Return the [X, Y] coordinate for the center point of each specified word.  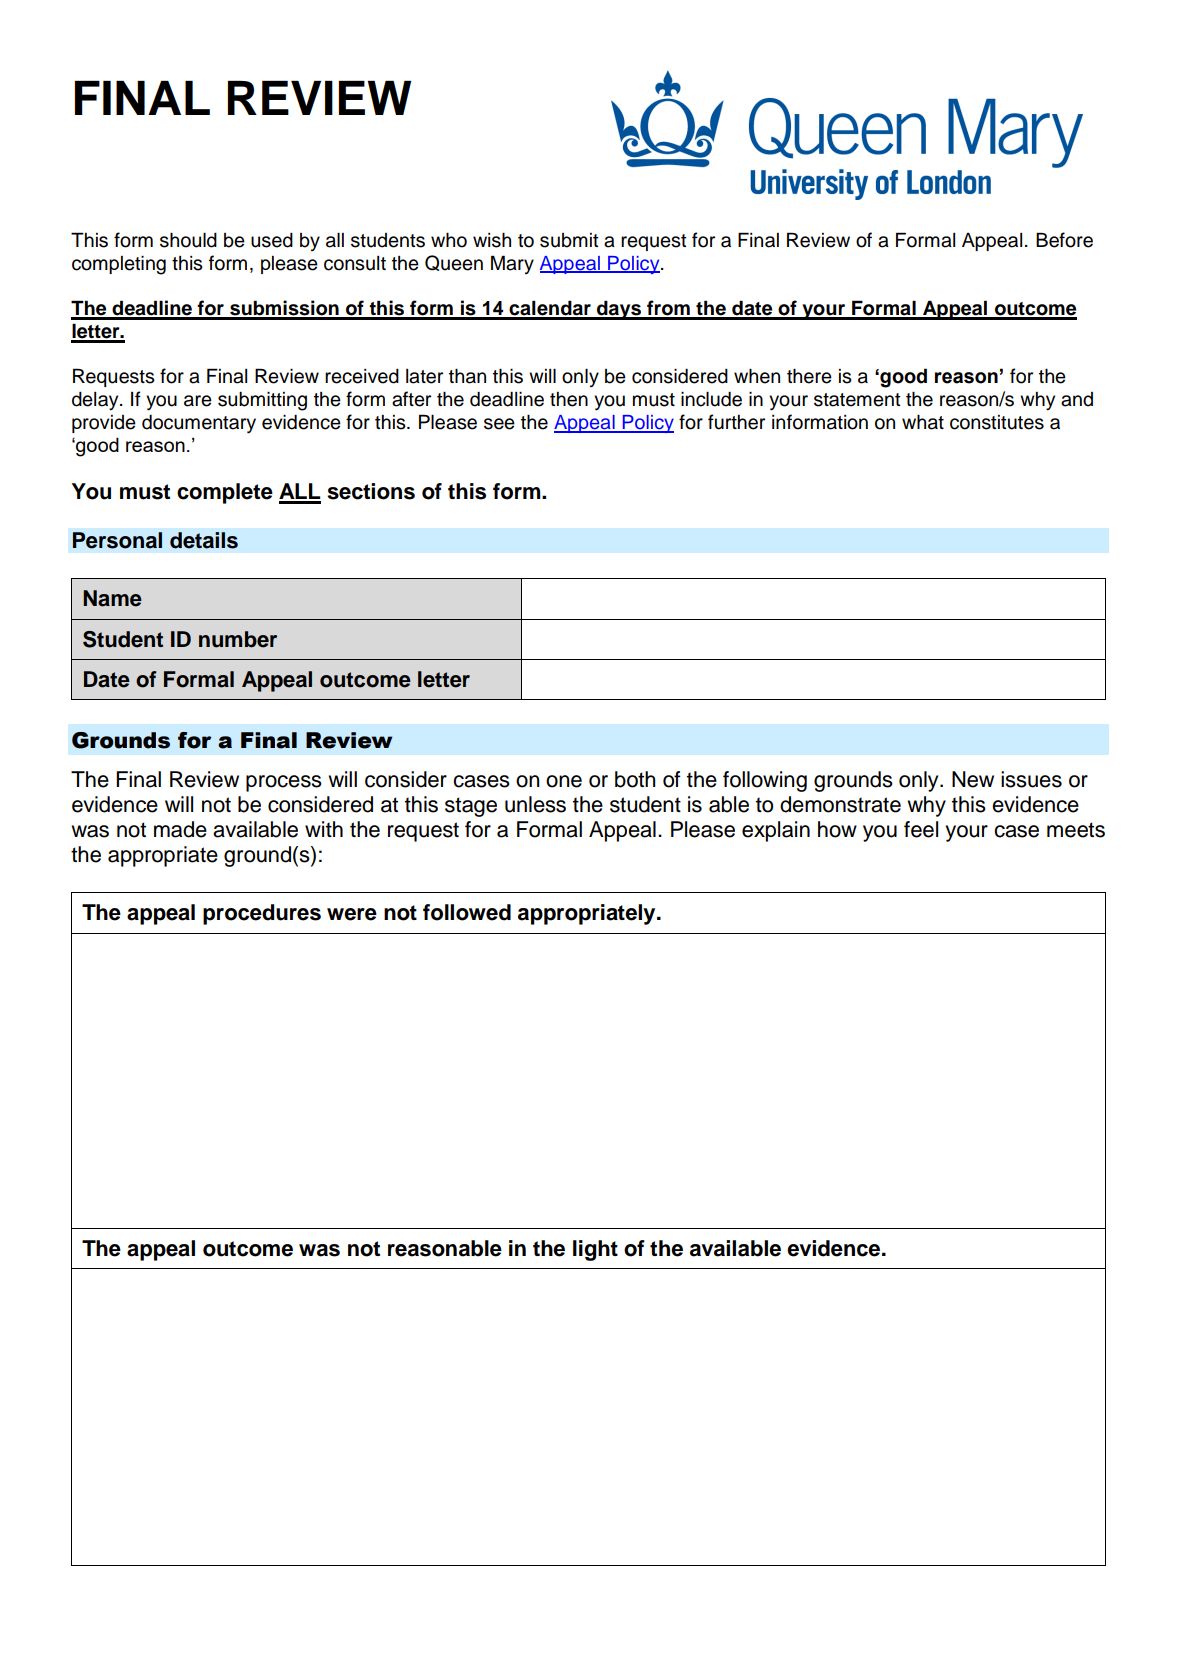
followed [467, 912]
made [180, 829]
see [499, 424]
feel [921, 829]
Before [1064, 240]
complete [225, 493]
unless [535, 804]
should [188, 240]
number [238, 639]
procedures [262, 914]
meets [1076, 830]
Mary [512, 264]
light [595, 1250]
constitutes [997, 422]
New [973, 779]
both [635, 779]
